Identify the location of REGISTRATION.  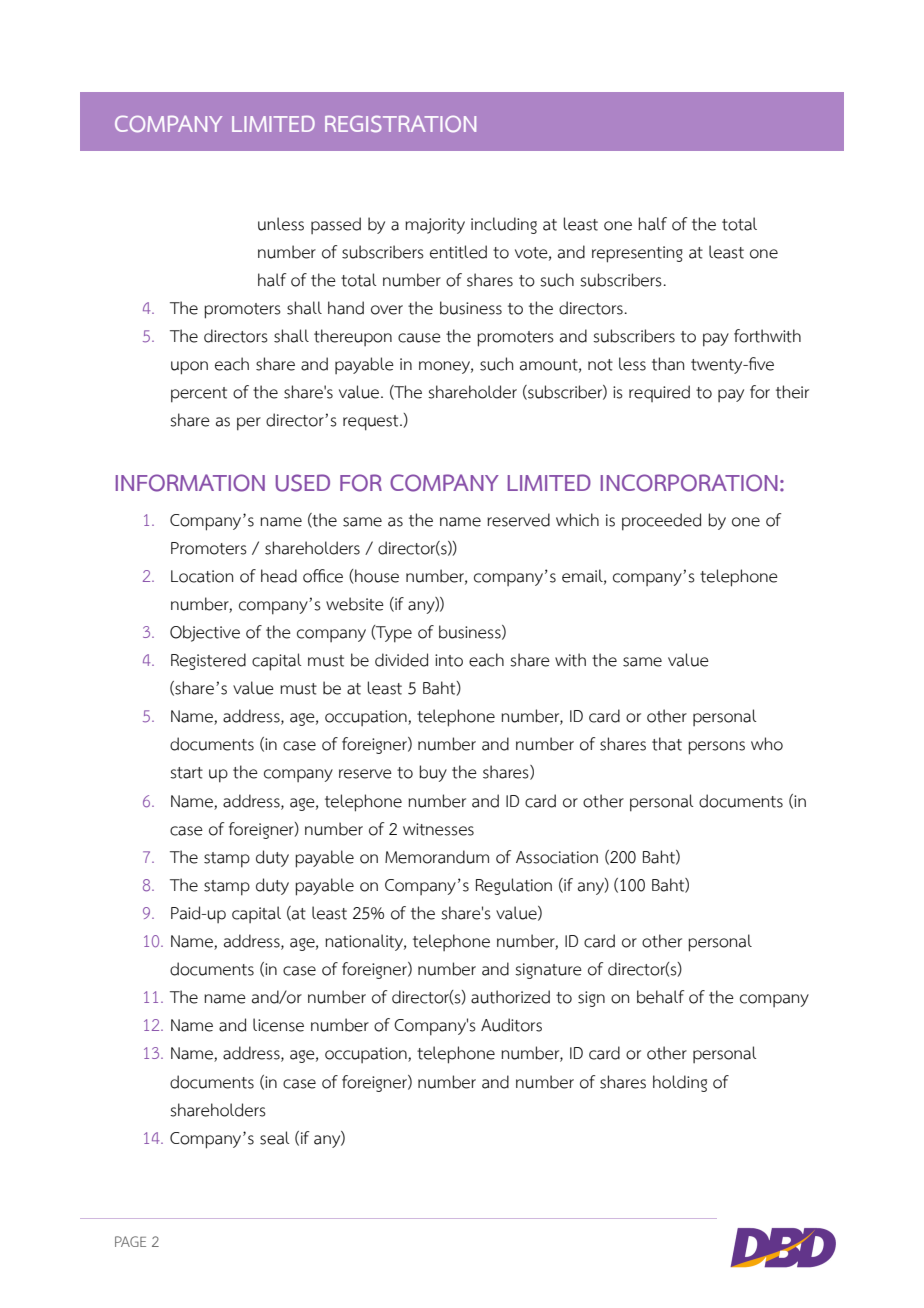
(400, 124).
